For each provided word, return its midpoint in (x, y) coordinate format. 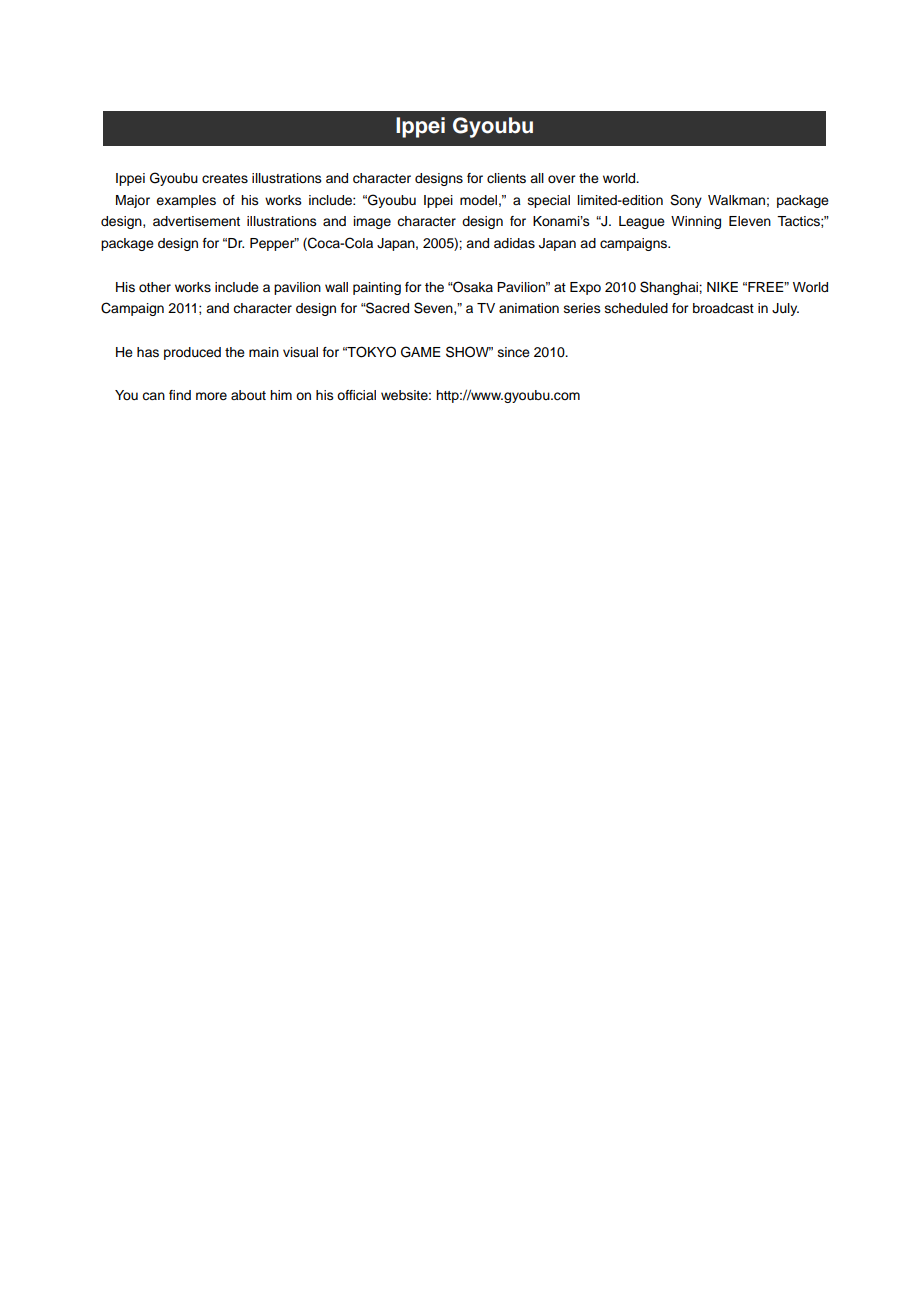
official (356, 395)
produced (192, 353)
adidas (514, 243)
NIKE (722, 287)
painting (377, 288)
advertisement (196, 221)
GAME (421, 352)
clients (506, 178)
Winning (696, 222)
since (514, 352)
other (155, 287)
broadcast (723, 308)
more (211, 396)
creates (225, 179)
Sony (686, 201)
